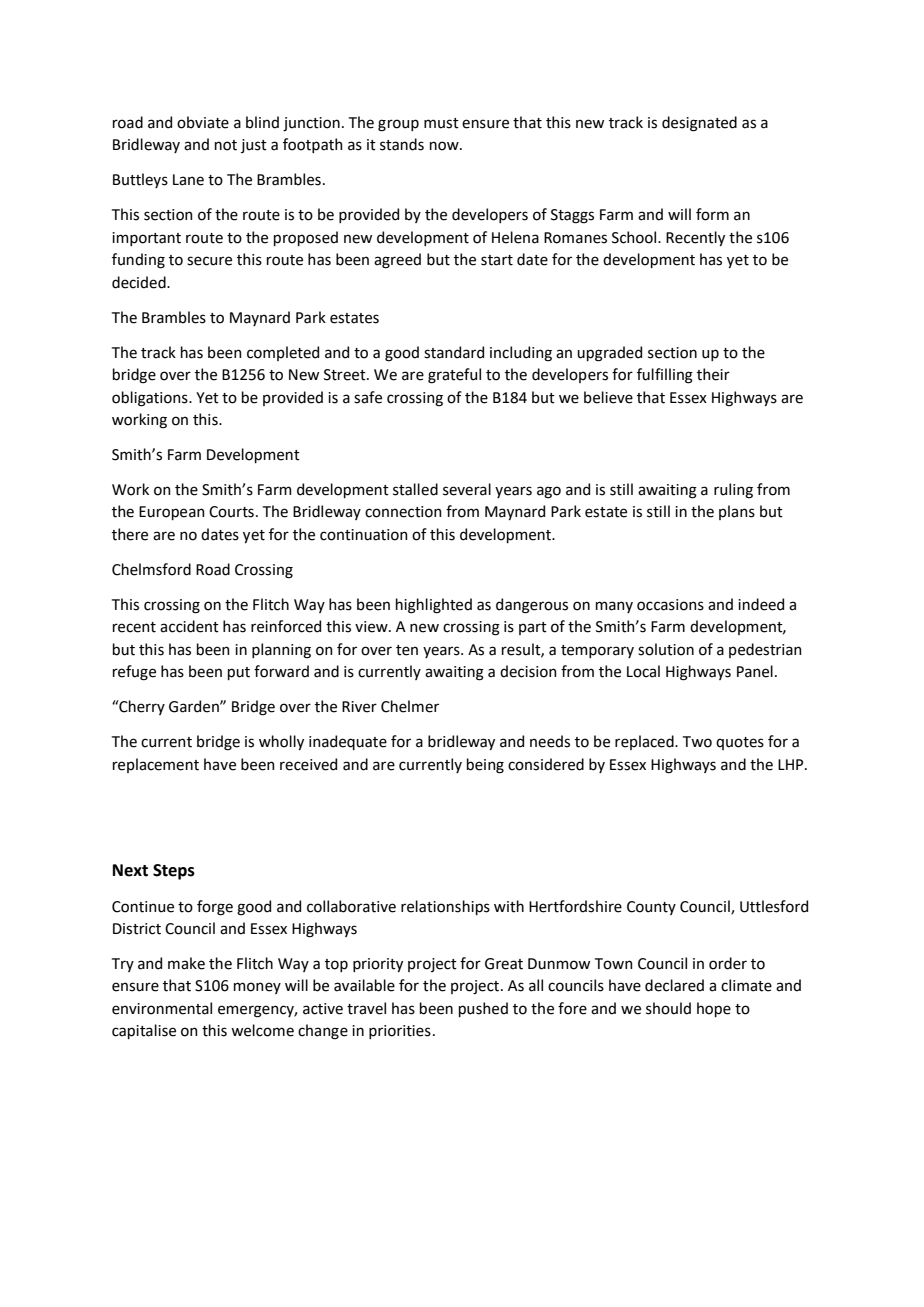 Image resolution: width=924 pixels, height=1307 pixels. What do you see at coordinates (239, 673) in the screenshot?
I see `put` at bounding box center [239, 673].
